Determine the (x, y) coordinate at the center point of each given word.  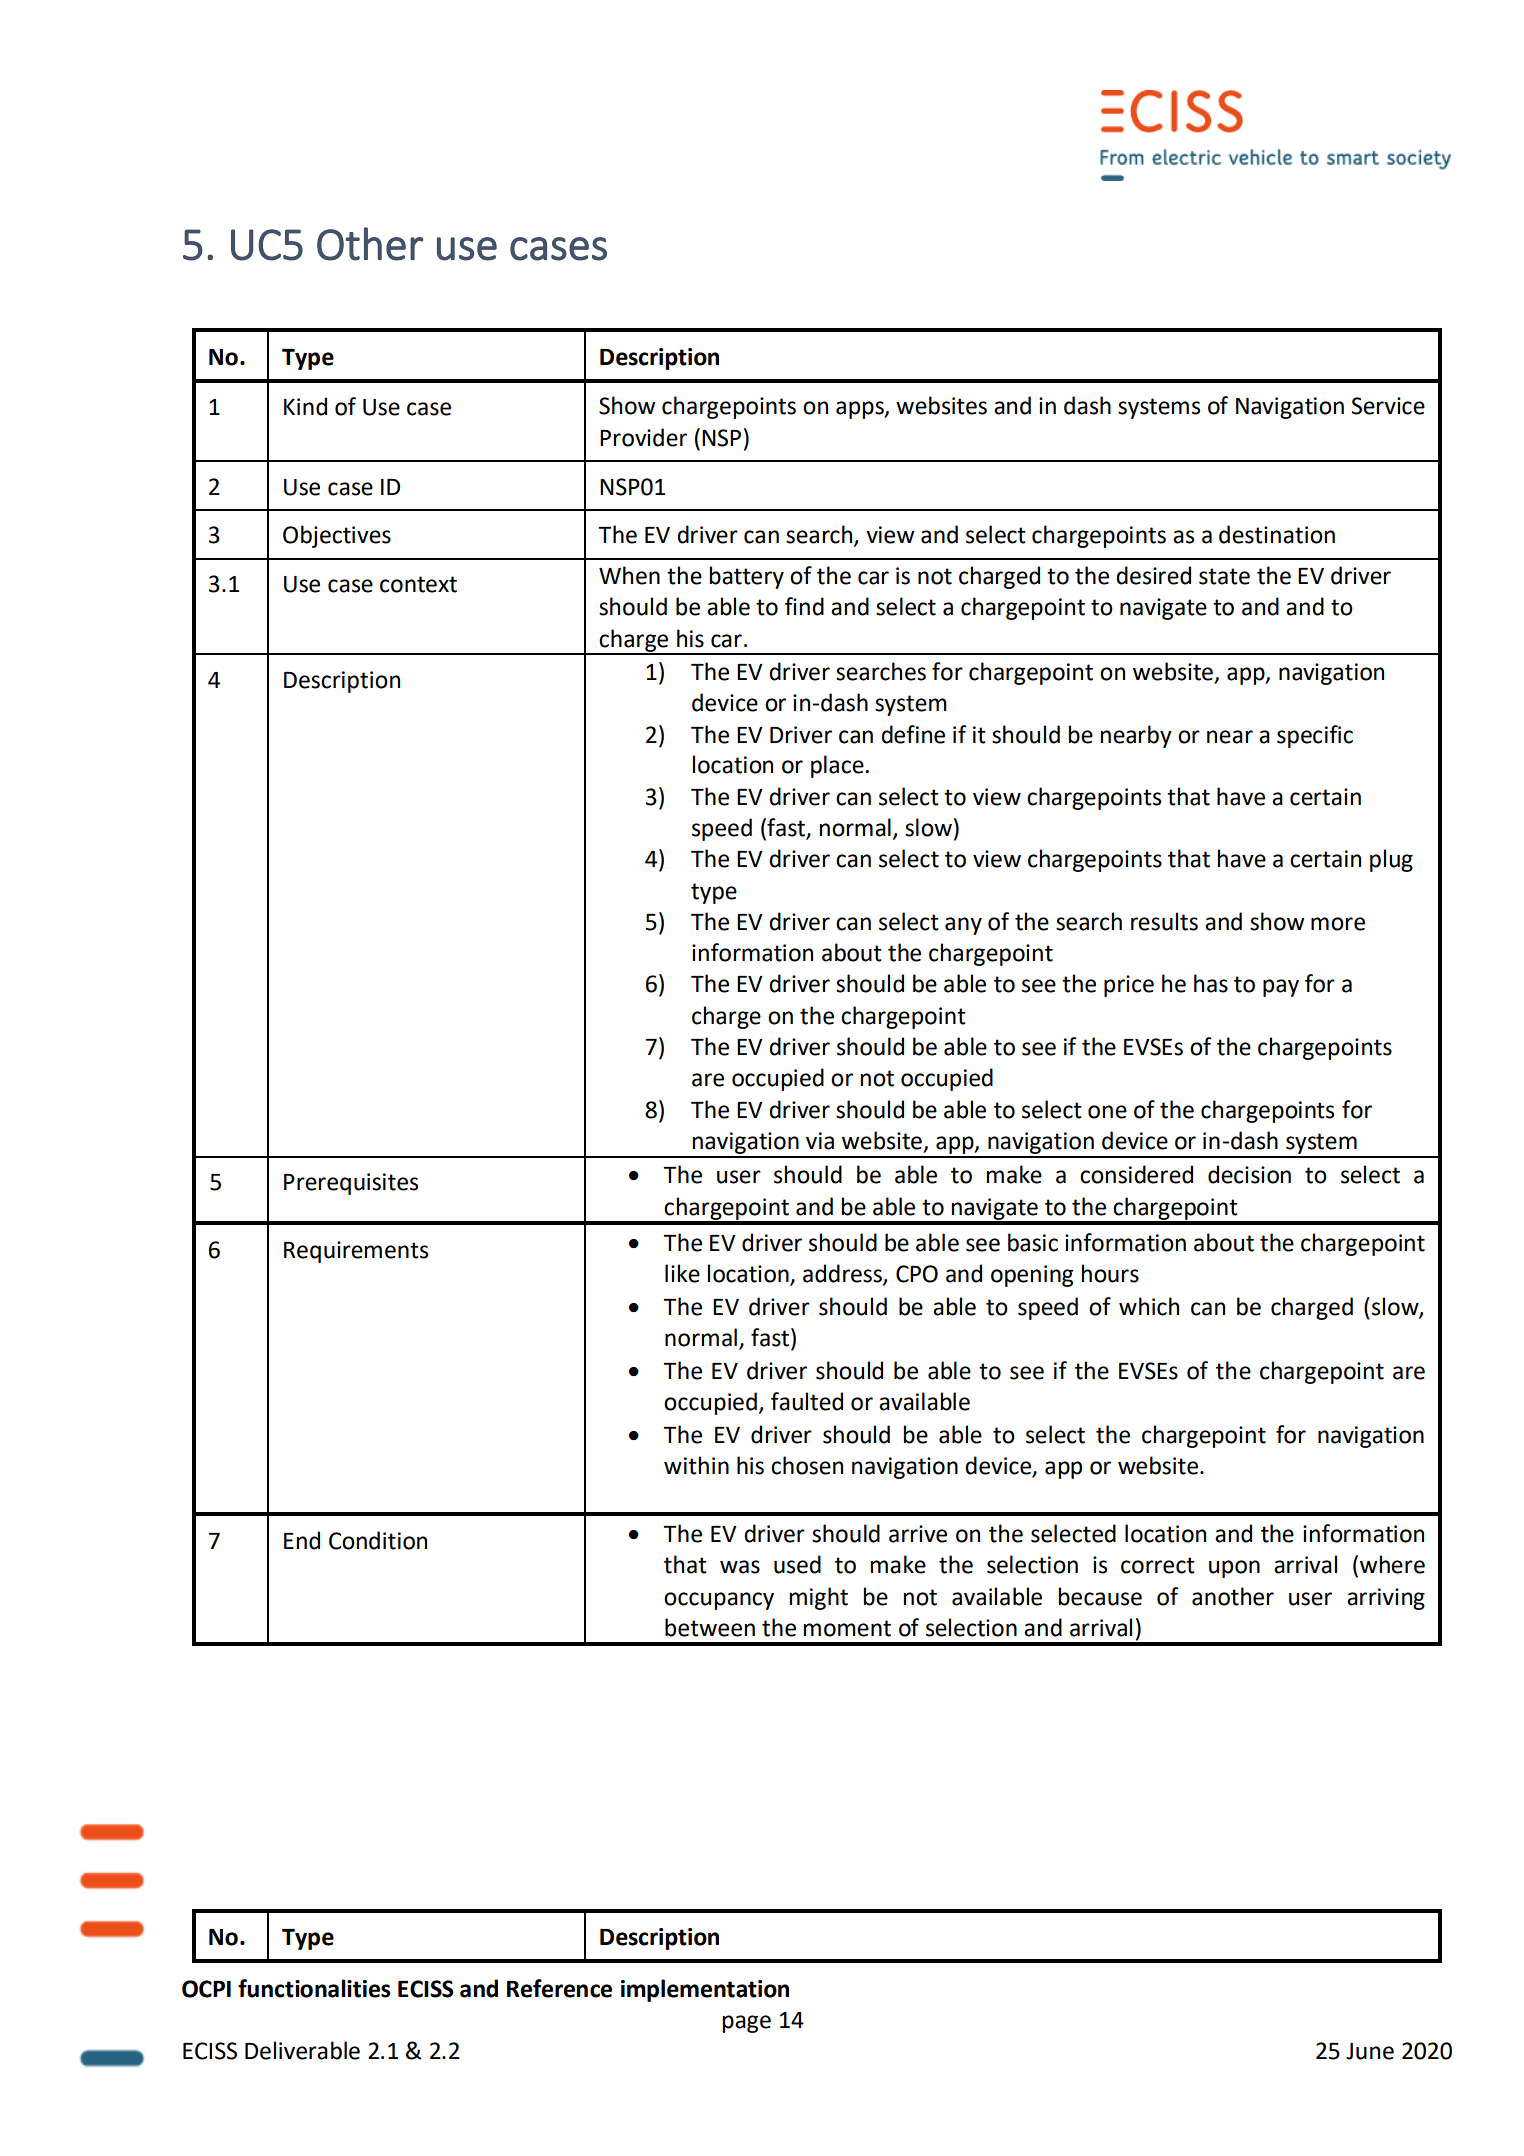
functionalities (314, 1988)
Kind (305, 406)
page (746, 2024)
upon (1234, 1569)
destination (1277, 534)
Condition (378, 1540)
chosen (807, 1465)
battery (746, 577)
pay (1281, 988)
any (963, 926)
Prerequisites (351, 1184)
